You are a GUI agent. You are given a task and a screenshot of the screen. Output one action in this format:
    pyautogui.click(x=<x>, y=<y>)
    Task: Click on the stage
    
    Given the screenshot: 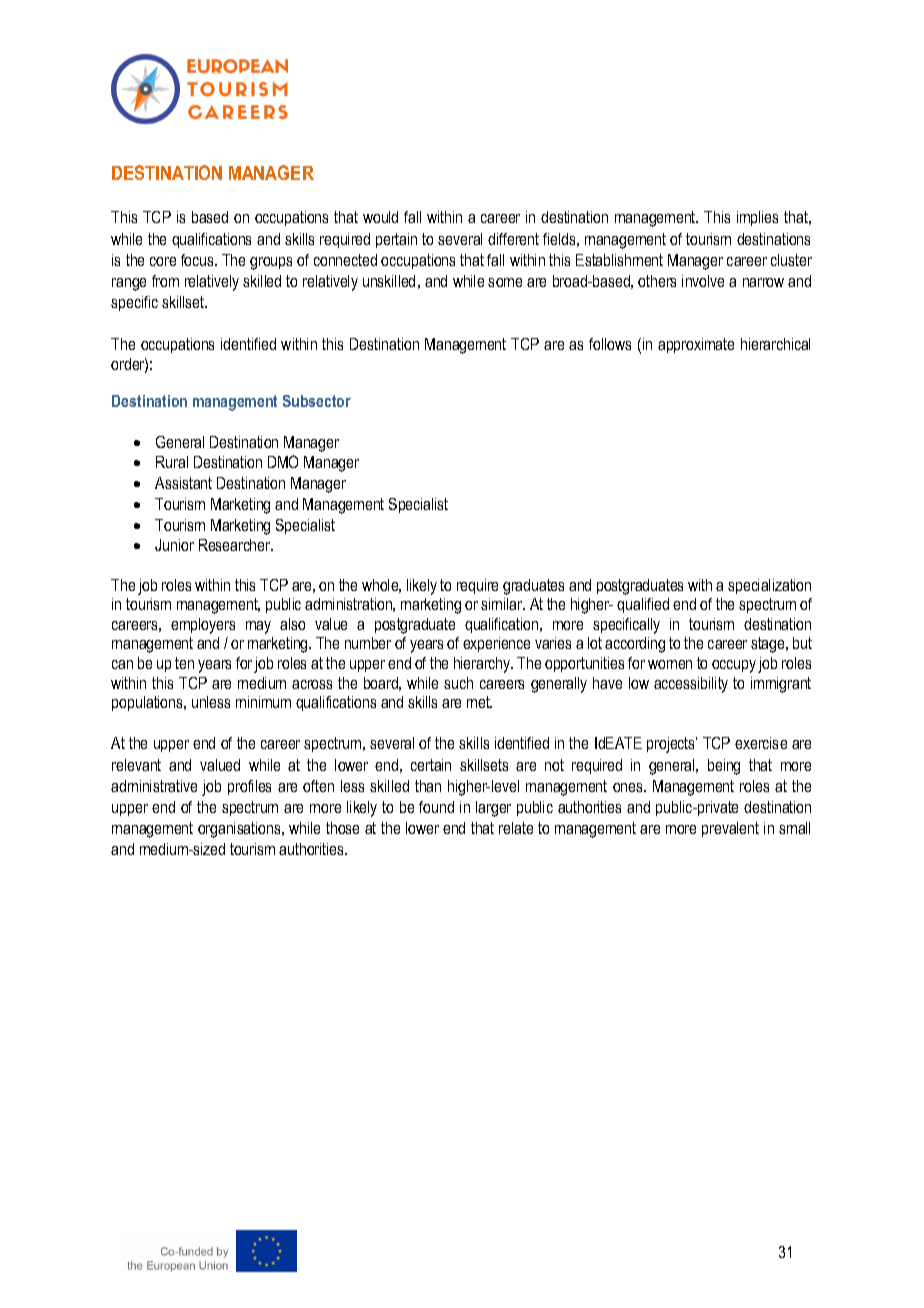 What is the action you would take?
    pyautogui.click(x=769, y=645)
